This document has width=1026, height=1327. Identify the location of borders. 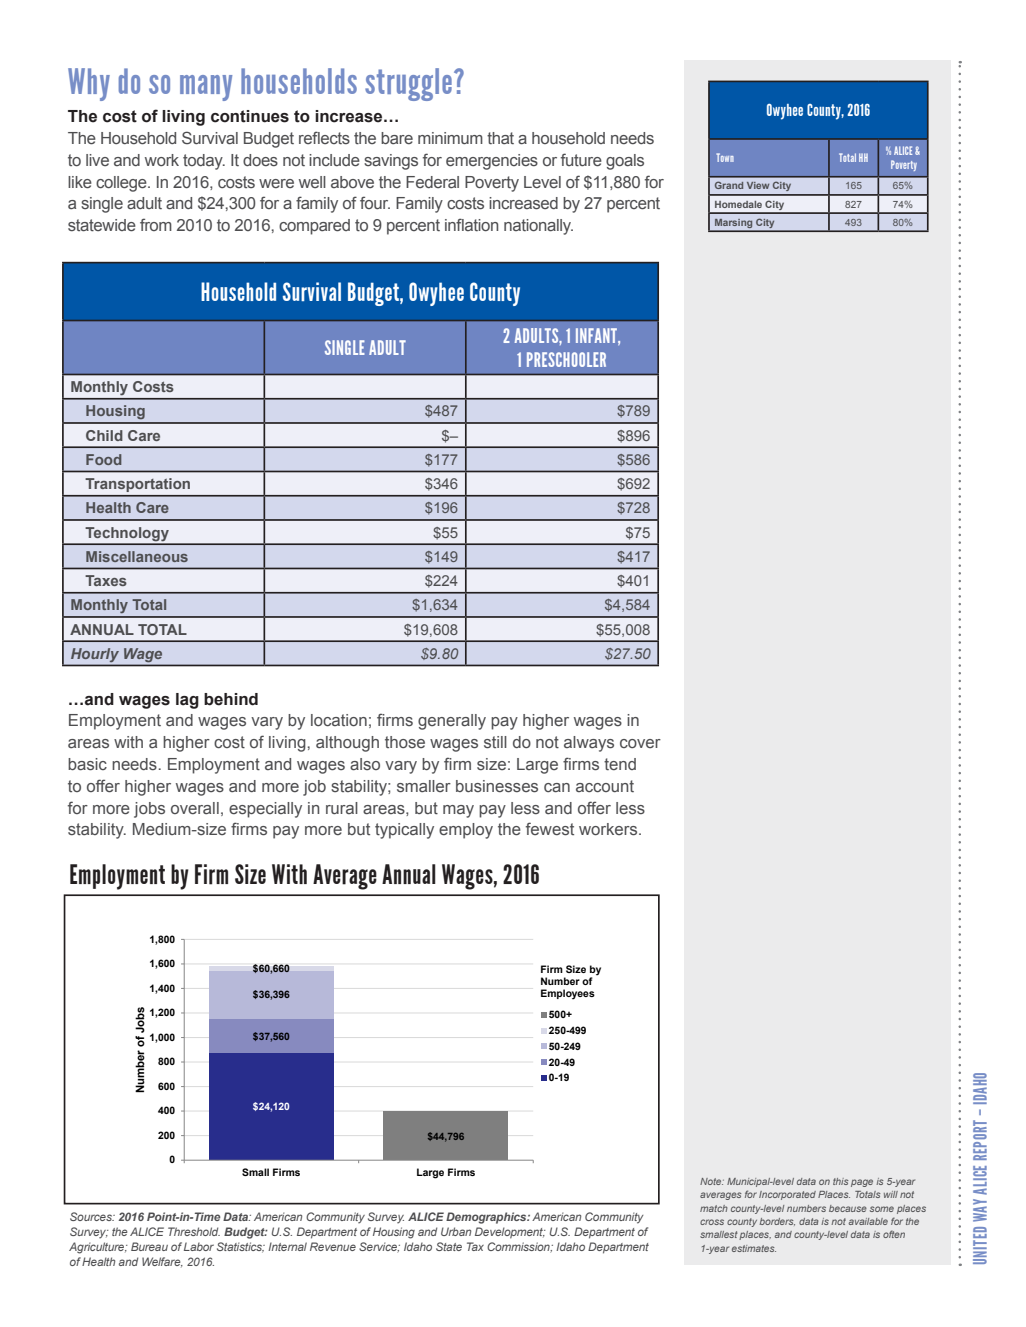
(777, 1222).
